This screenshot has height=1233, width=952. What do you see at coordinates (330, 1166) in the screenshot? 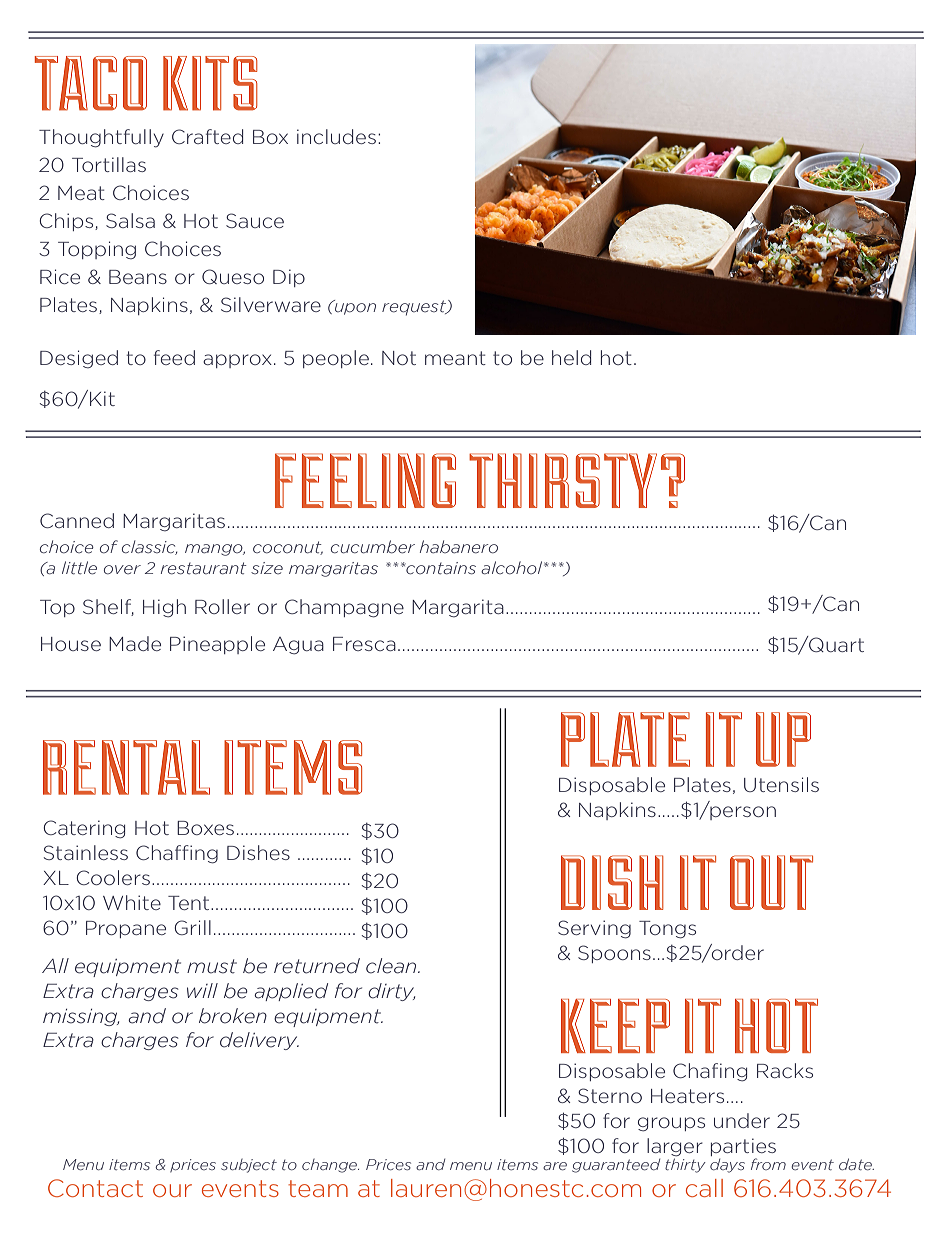
I see `change` at bounding box center [330, 1166].
